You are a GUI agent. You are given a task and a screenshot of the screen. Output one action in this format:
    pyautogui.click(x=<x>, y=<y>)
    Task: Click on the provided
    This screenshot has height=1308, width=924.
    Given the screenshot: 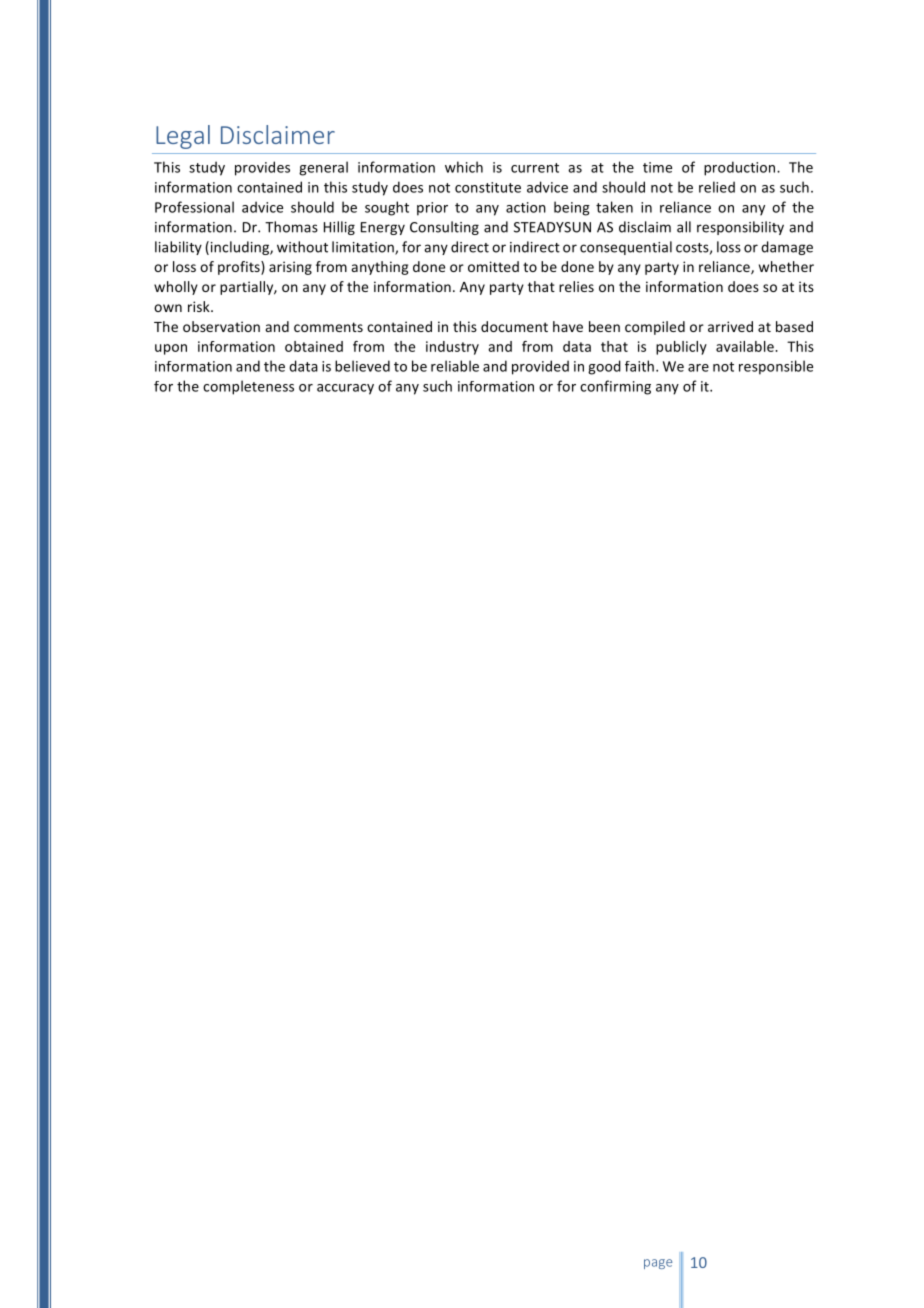 What is the action you would take?
    pyautogui.click(x=540, y=367)
